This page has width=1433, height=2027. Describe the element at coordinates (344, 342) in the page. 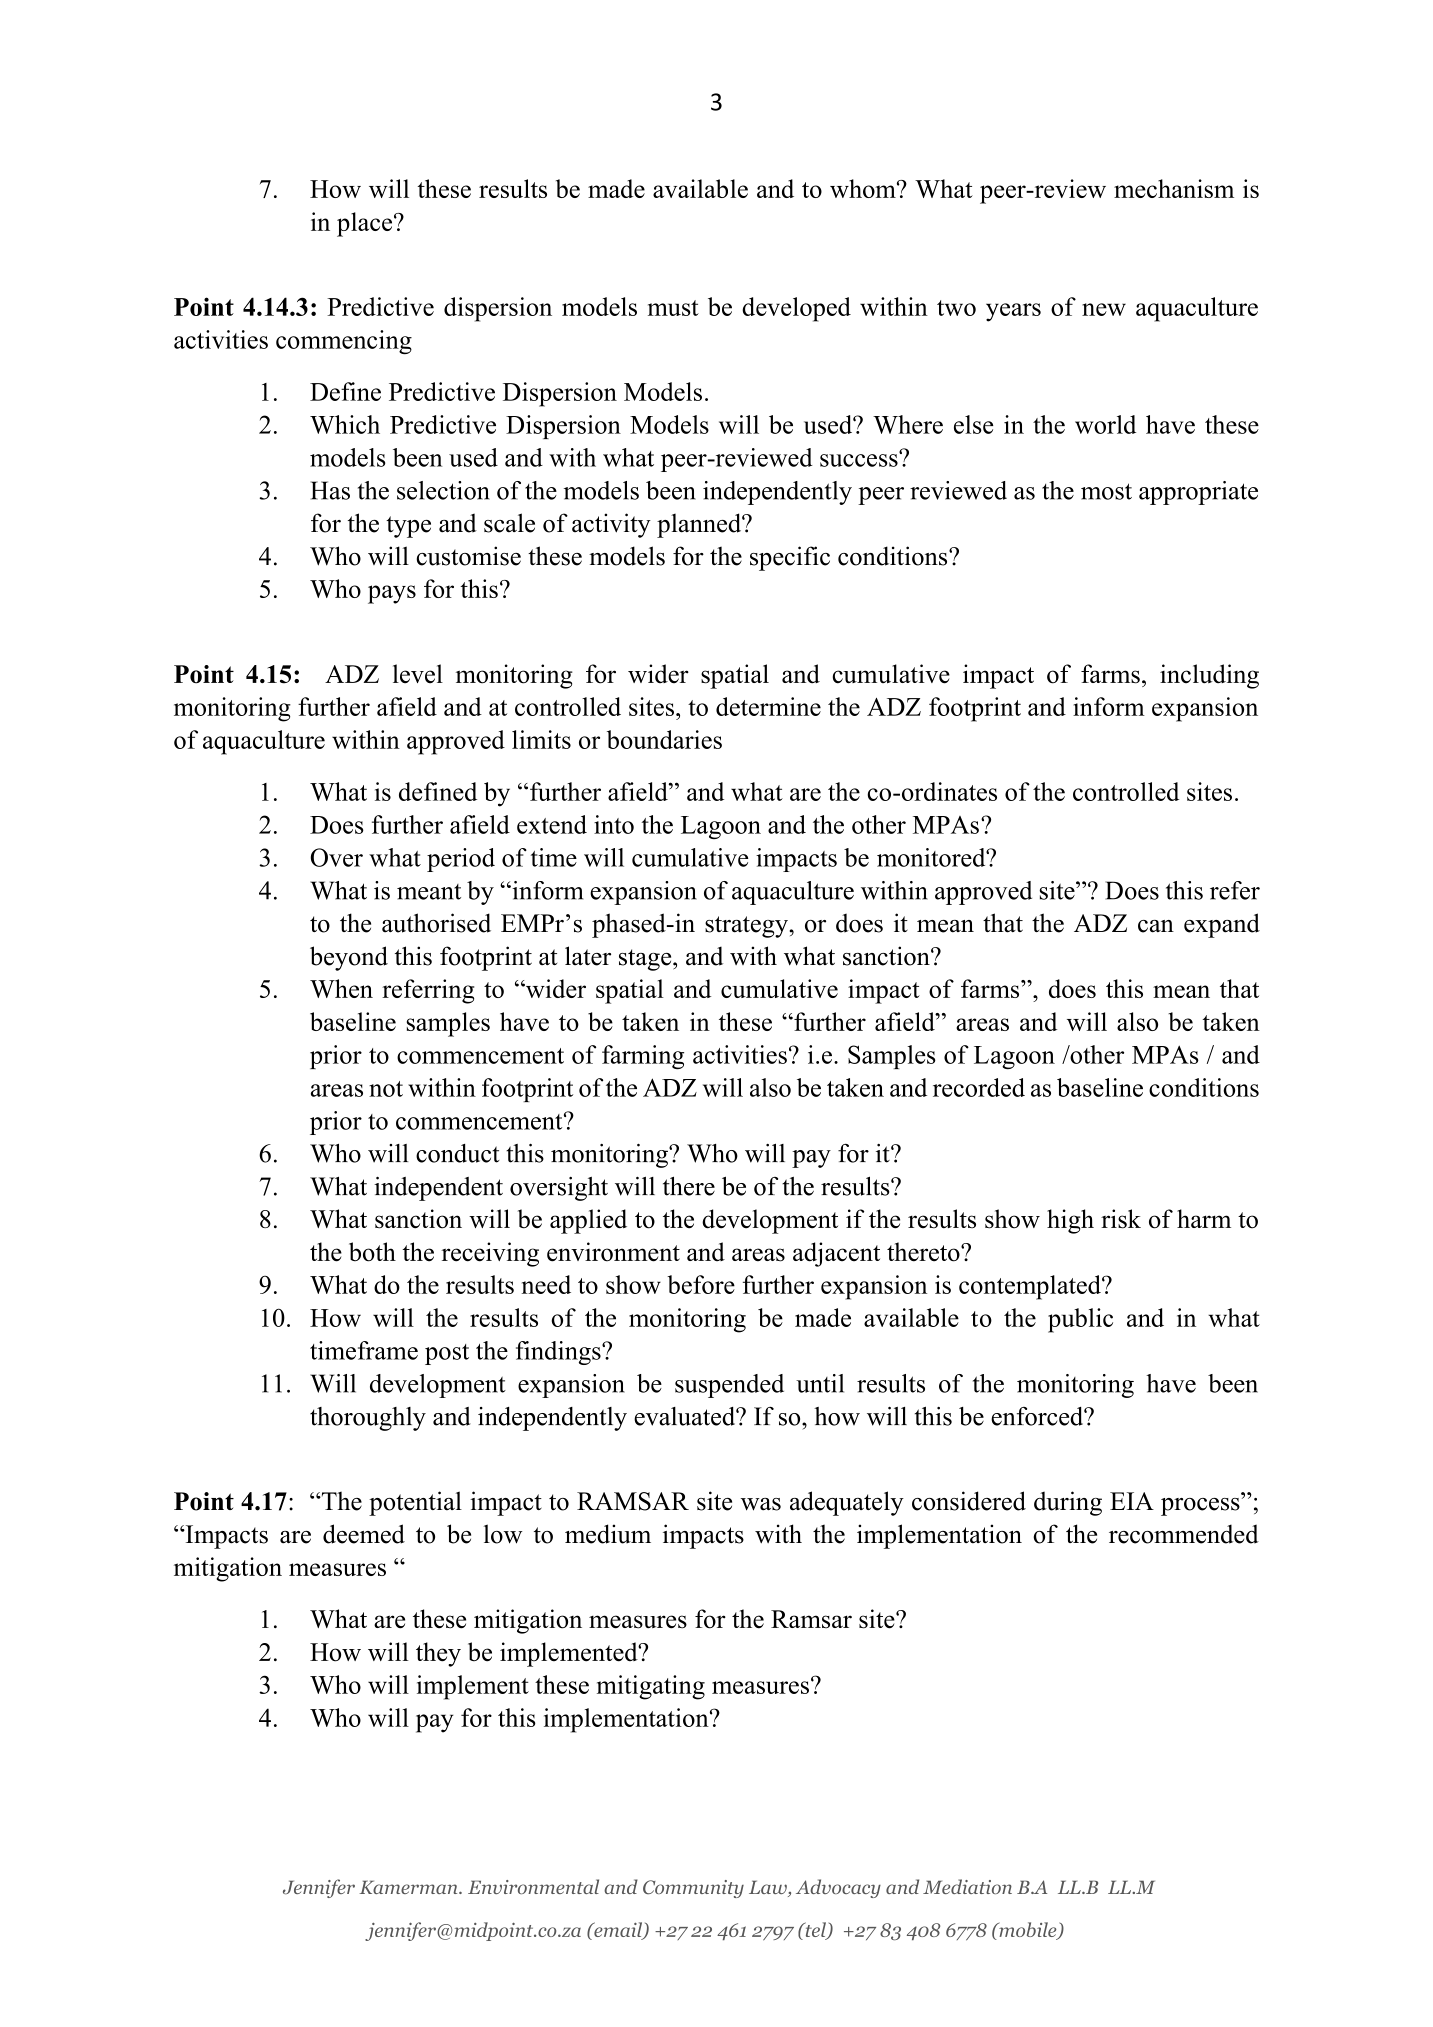

I see `commencing` at that location.
